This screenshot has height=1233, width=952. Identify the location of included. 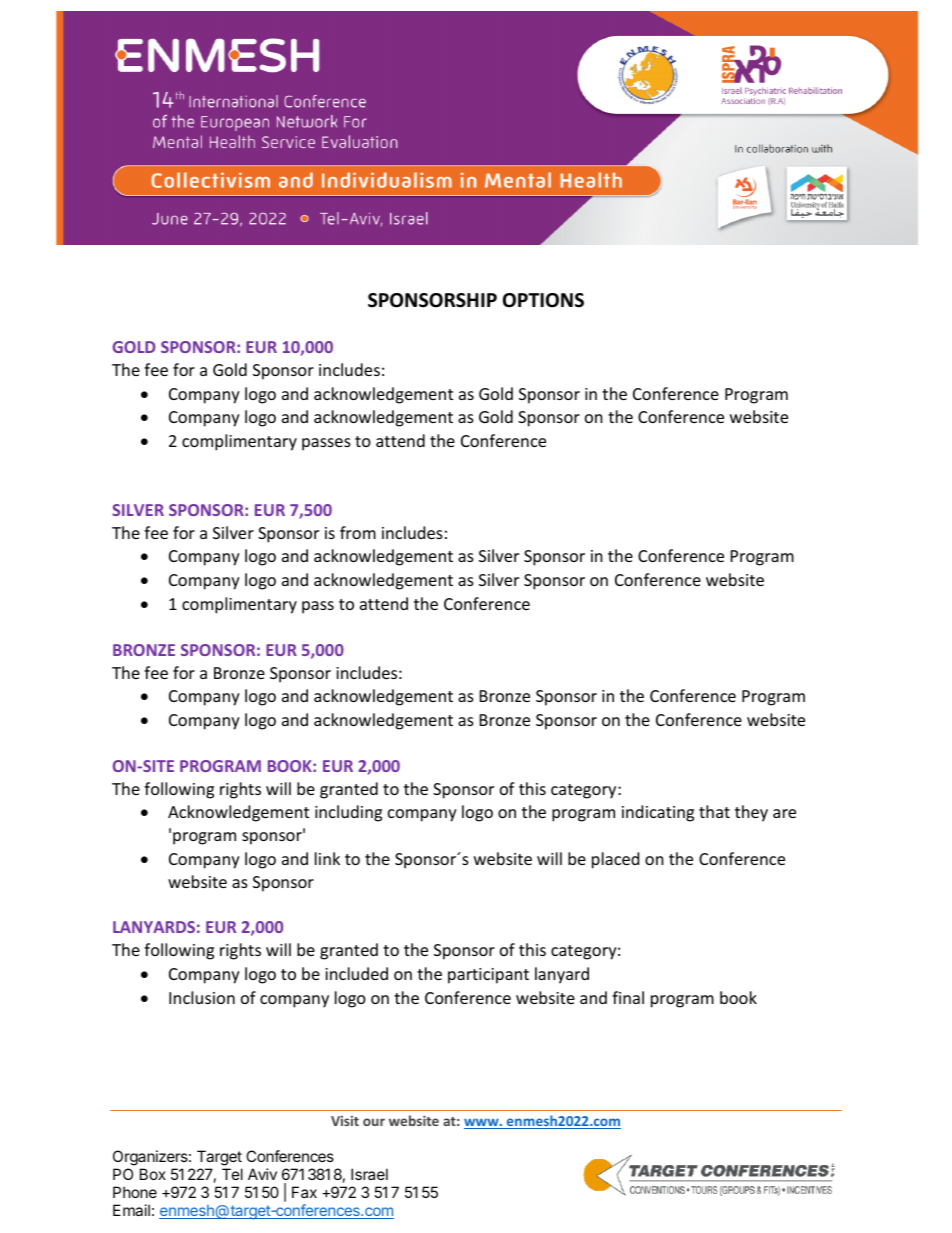
(356, 973).
